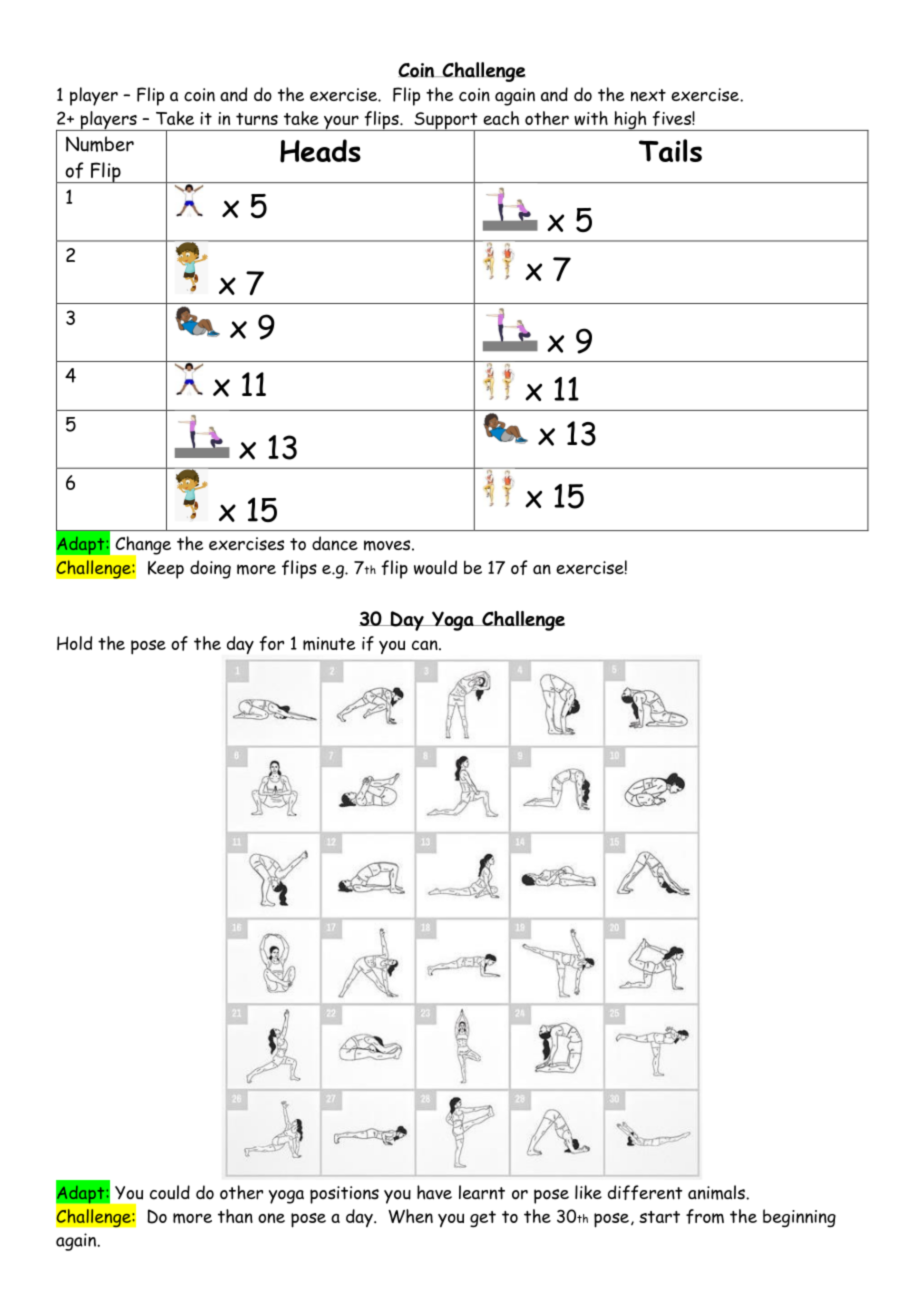 This image has height=1308, width=924. Describe the element at coordinates (170, 1192) in the image. I see `could` at that location.
